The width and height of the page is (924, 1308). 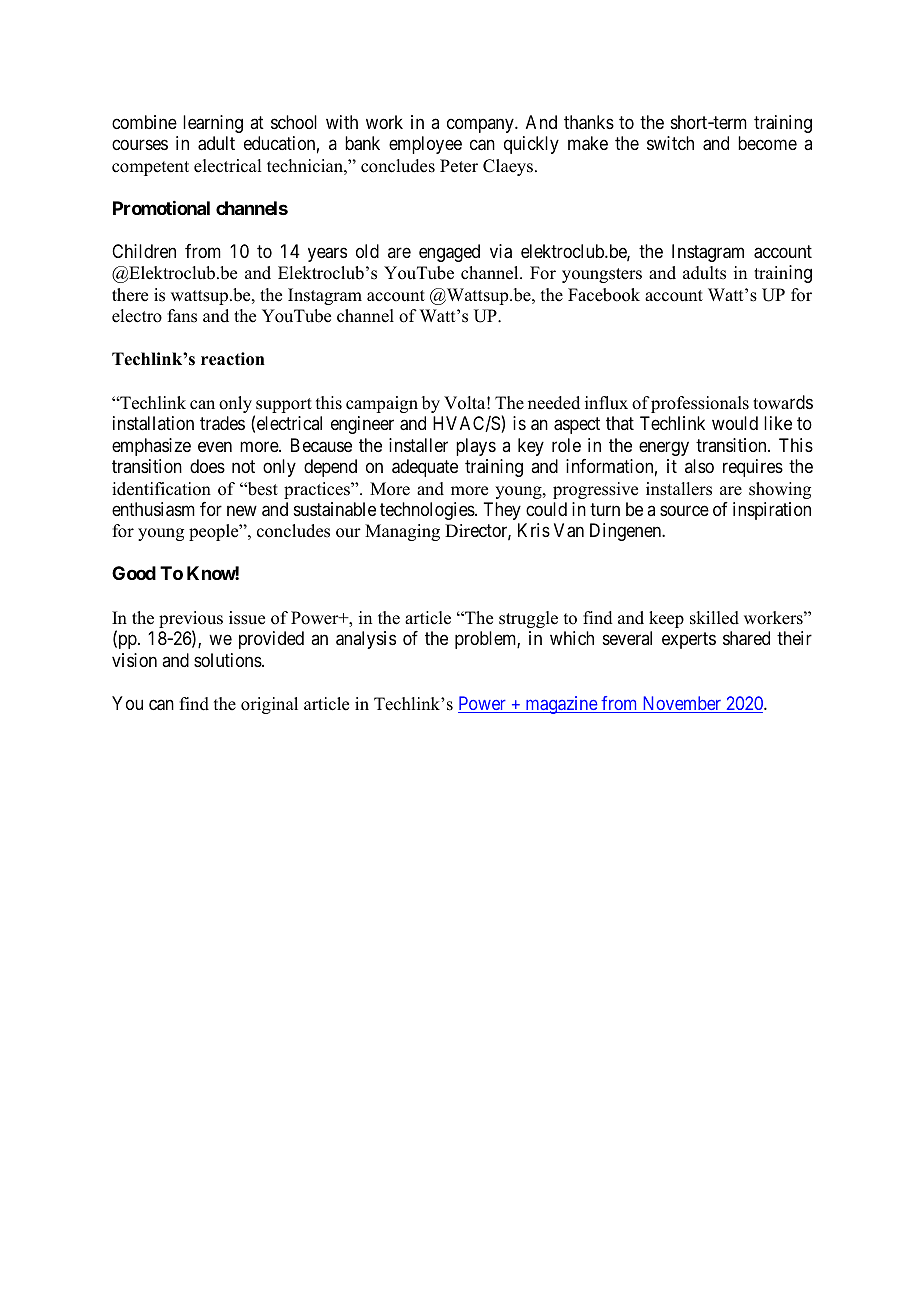 I want to click on plays, so click(x=476, y=447).
